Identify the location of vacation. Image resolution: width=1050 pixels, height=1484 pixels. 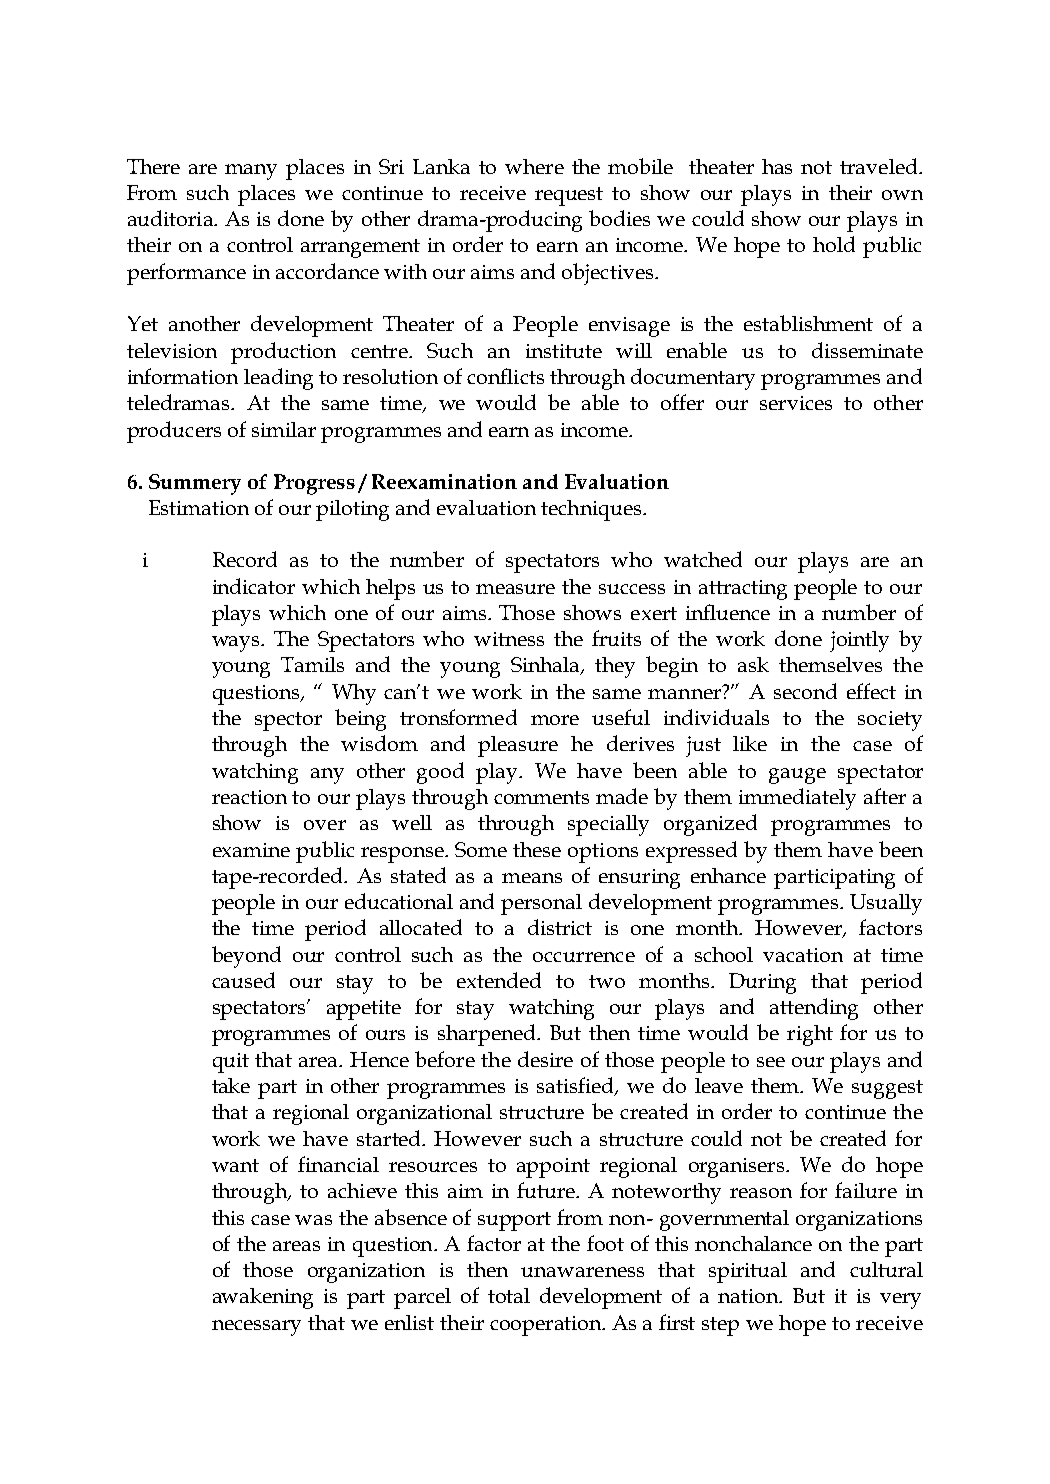
(803, 955).
